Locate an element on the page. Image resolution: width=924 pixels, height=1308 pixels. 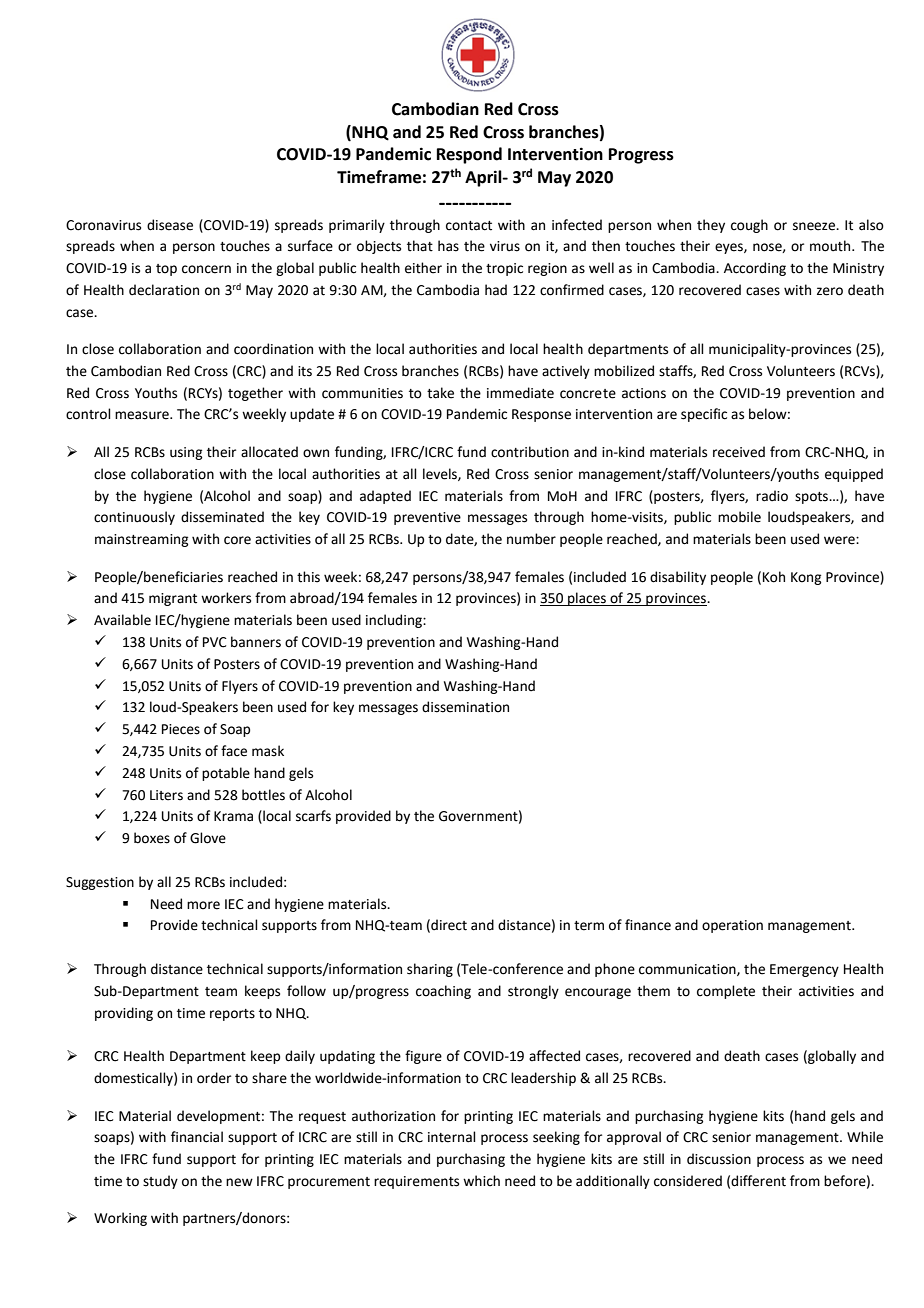
using is located at coordinates (186, 453).
